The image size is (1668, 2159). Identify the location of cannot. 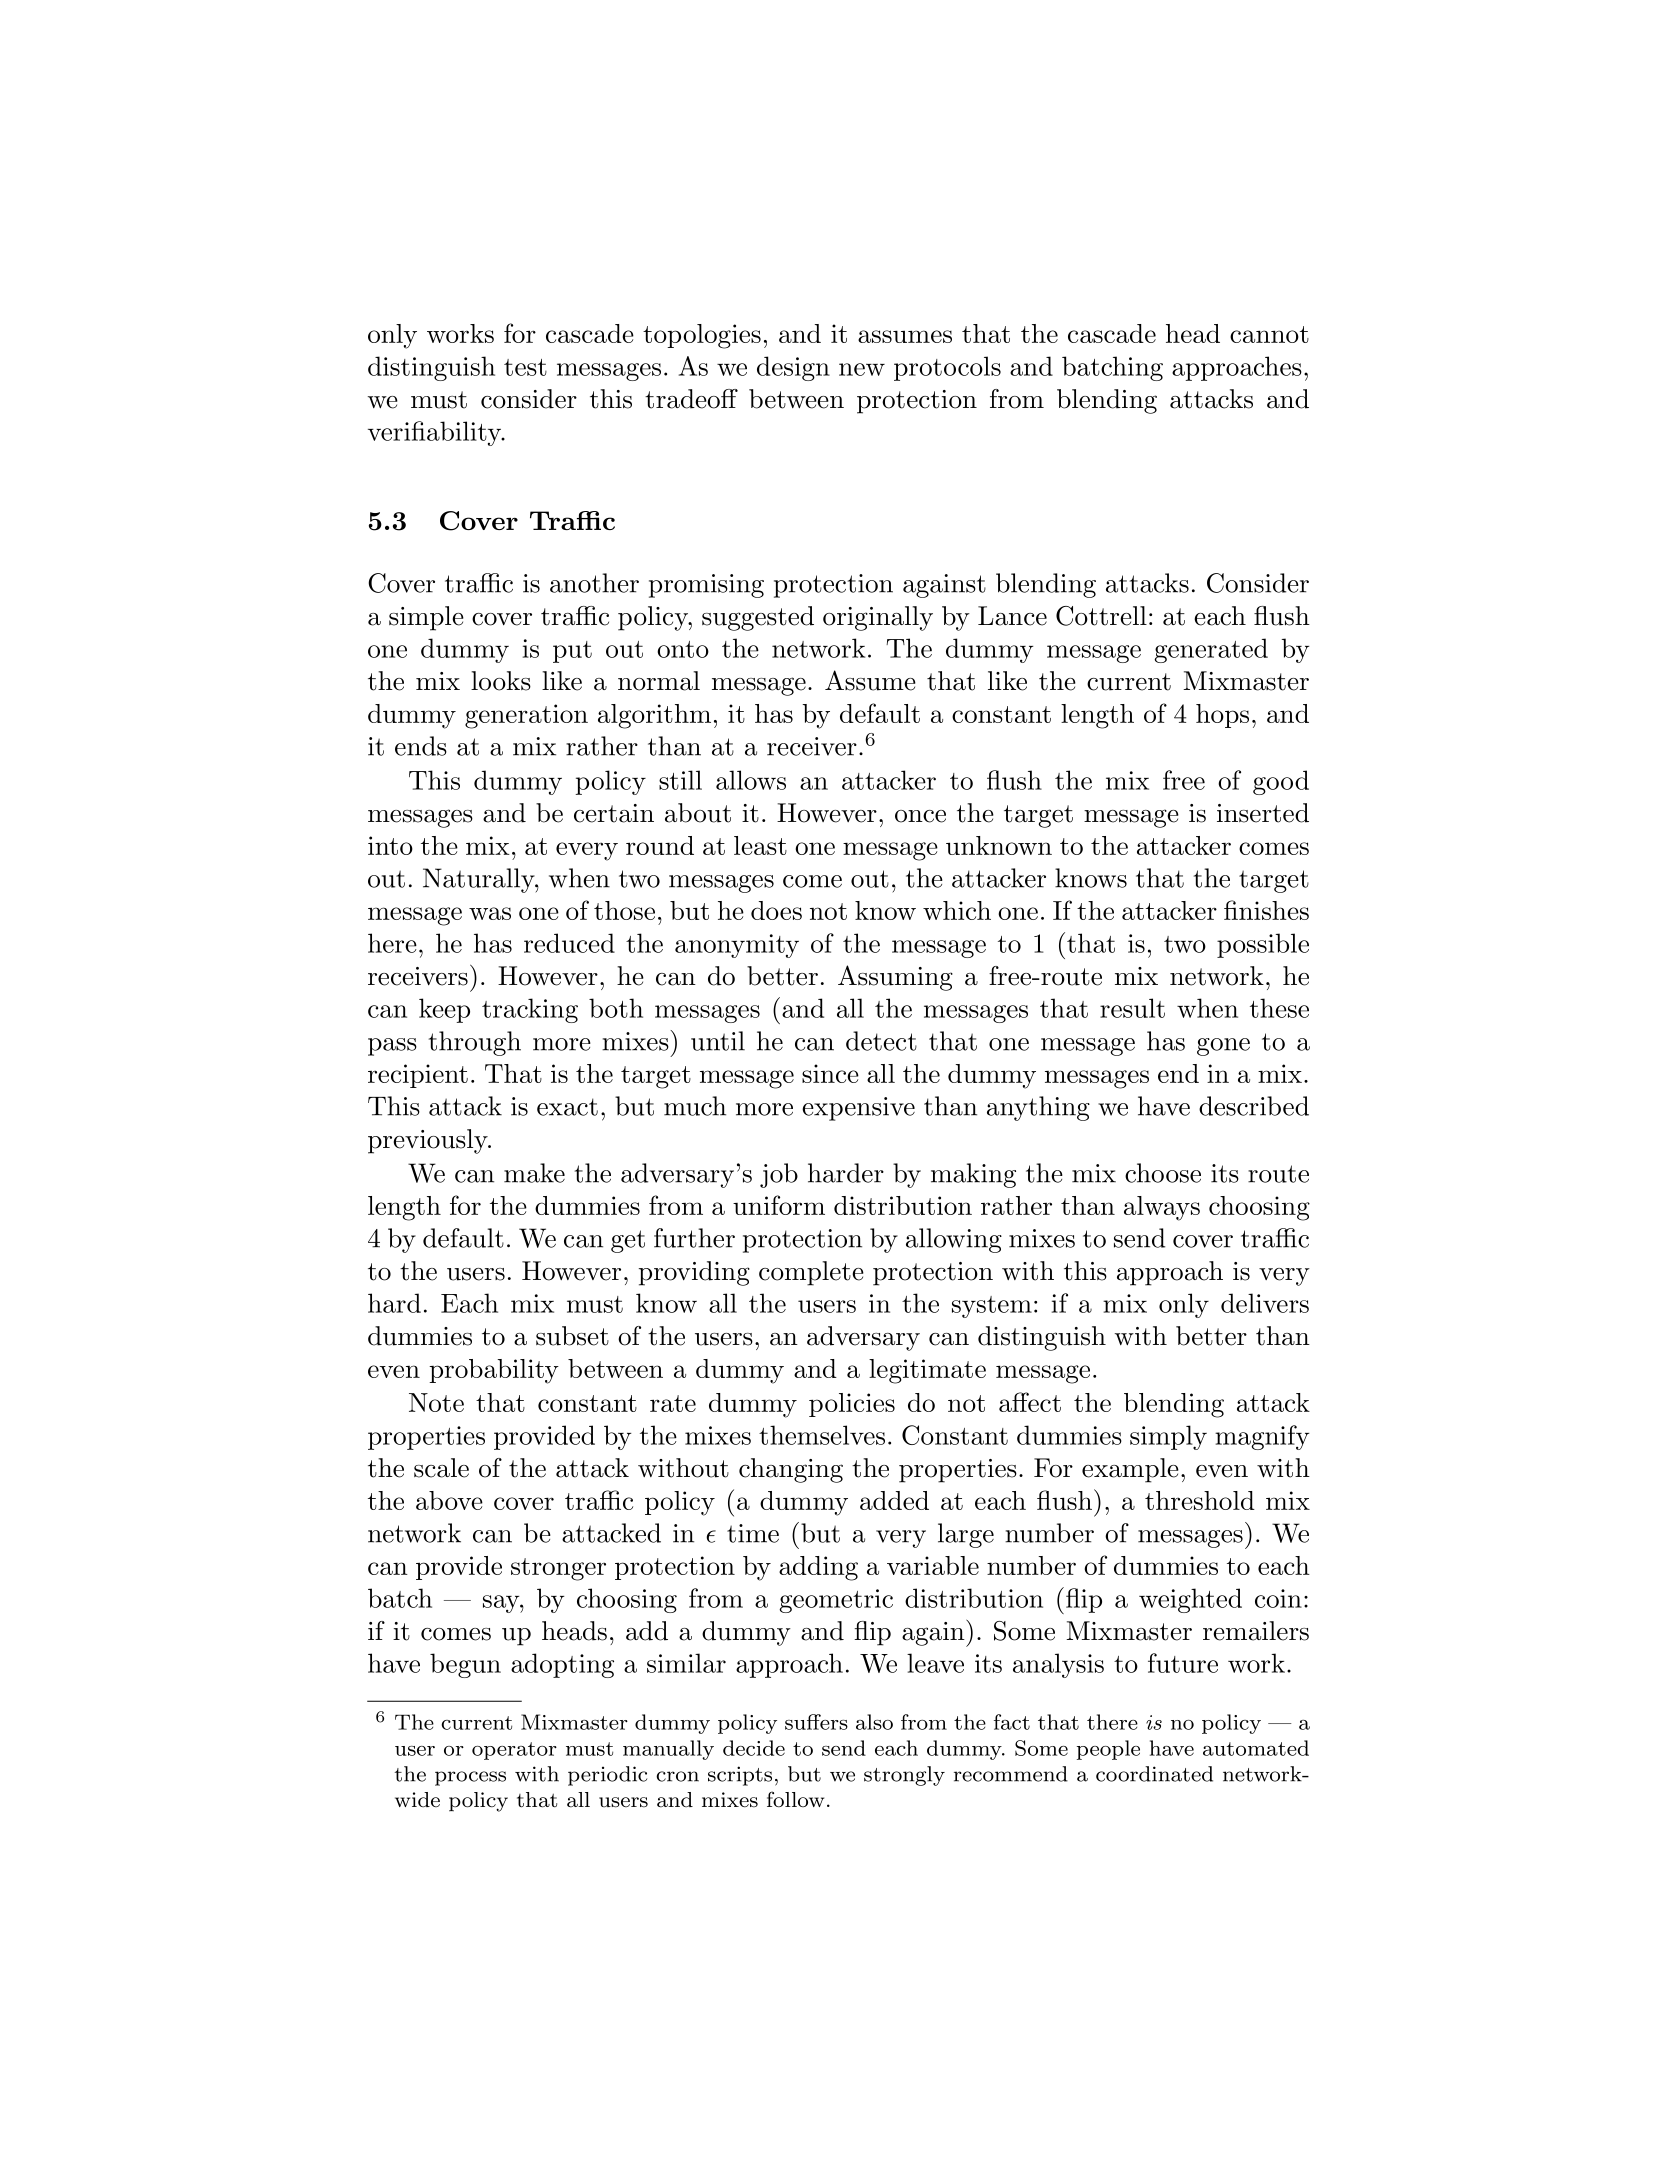
(1269, 334).
